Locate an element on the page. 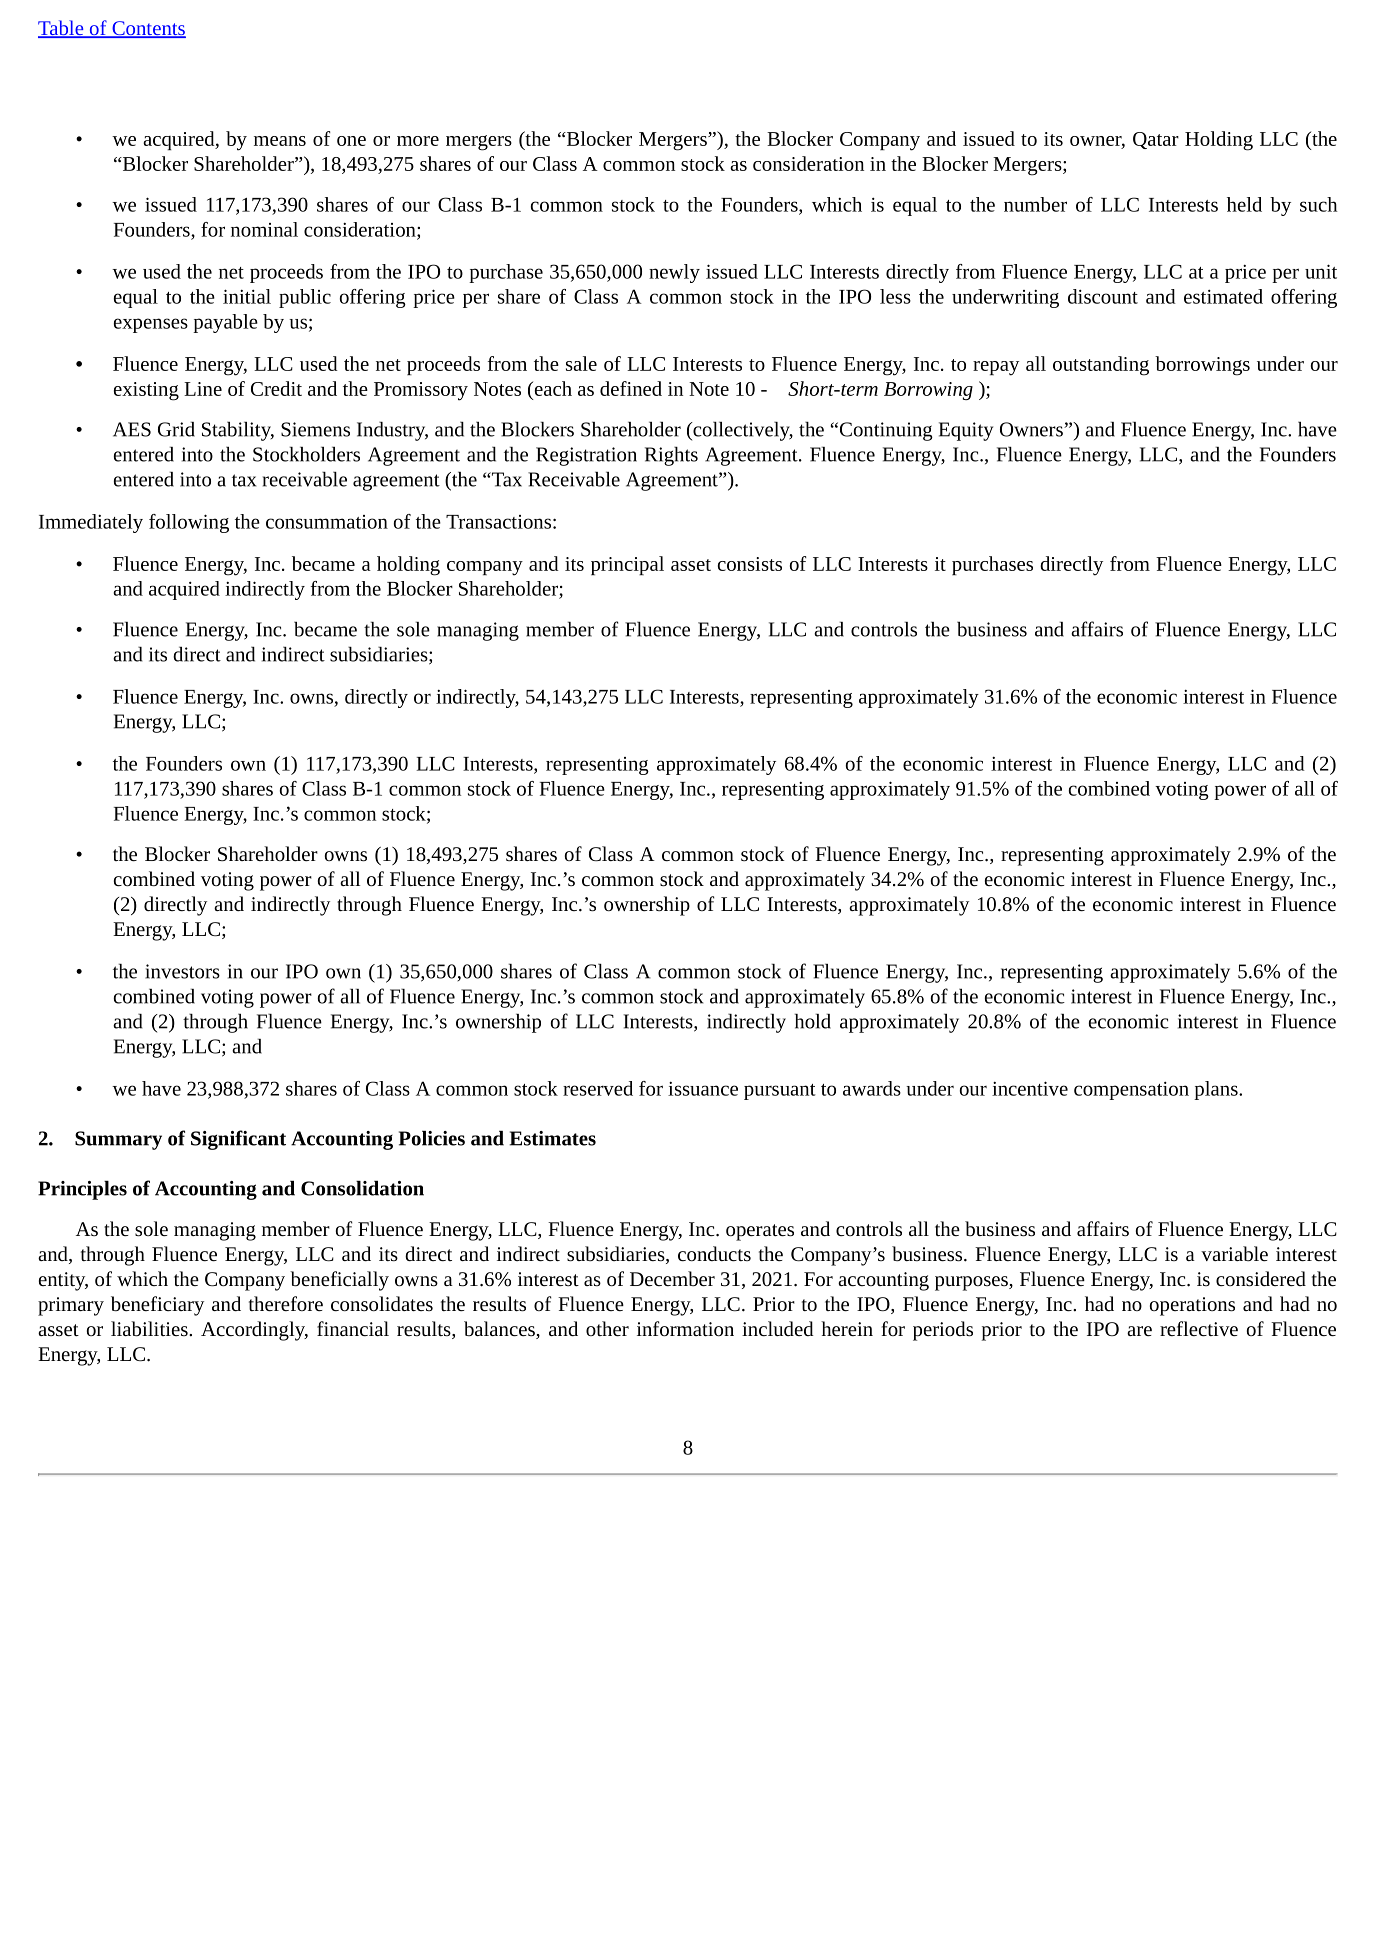 This document has width=1377, height=1948. following is located at coordinates (189, 523).
